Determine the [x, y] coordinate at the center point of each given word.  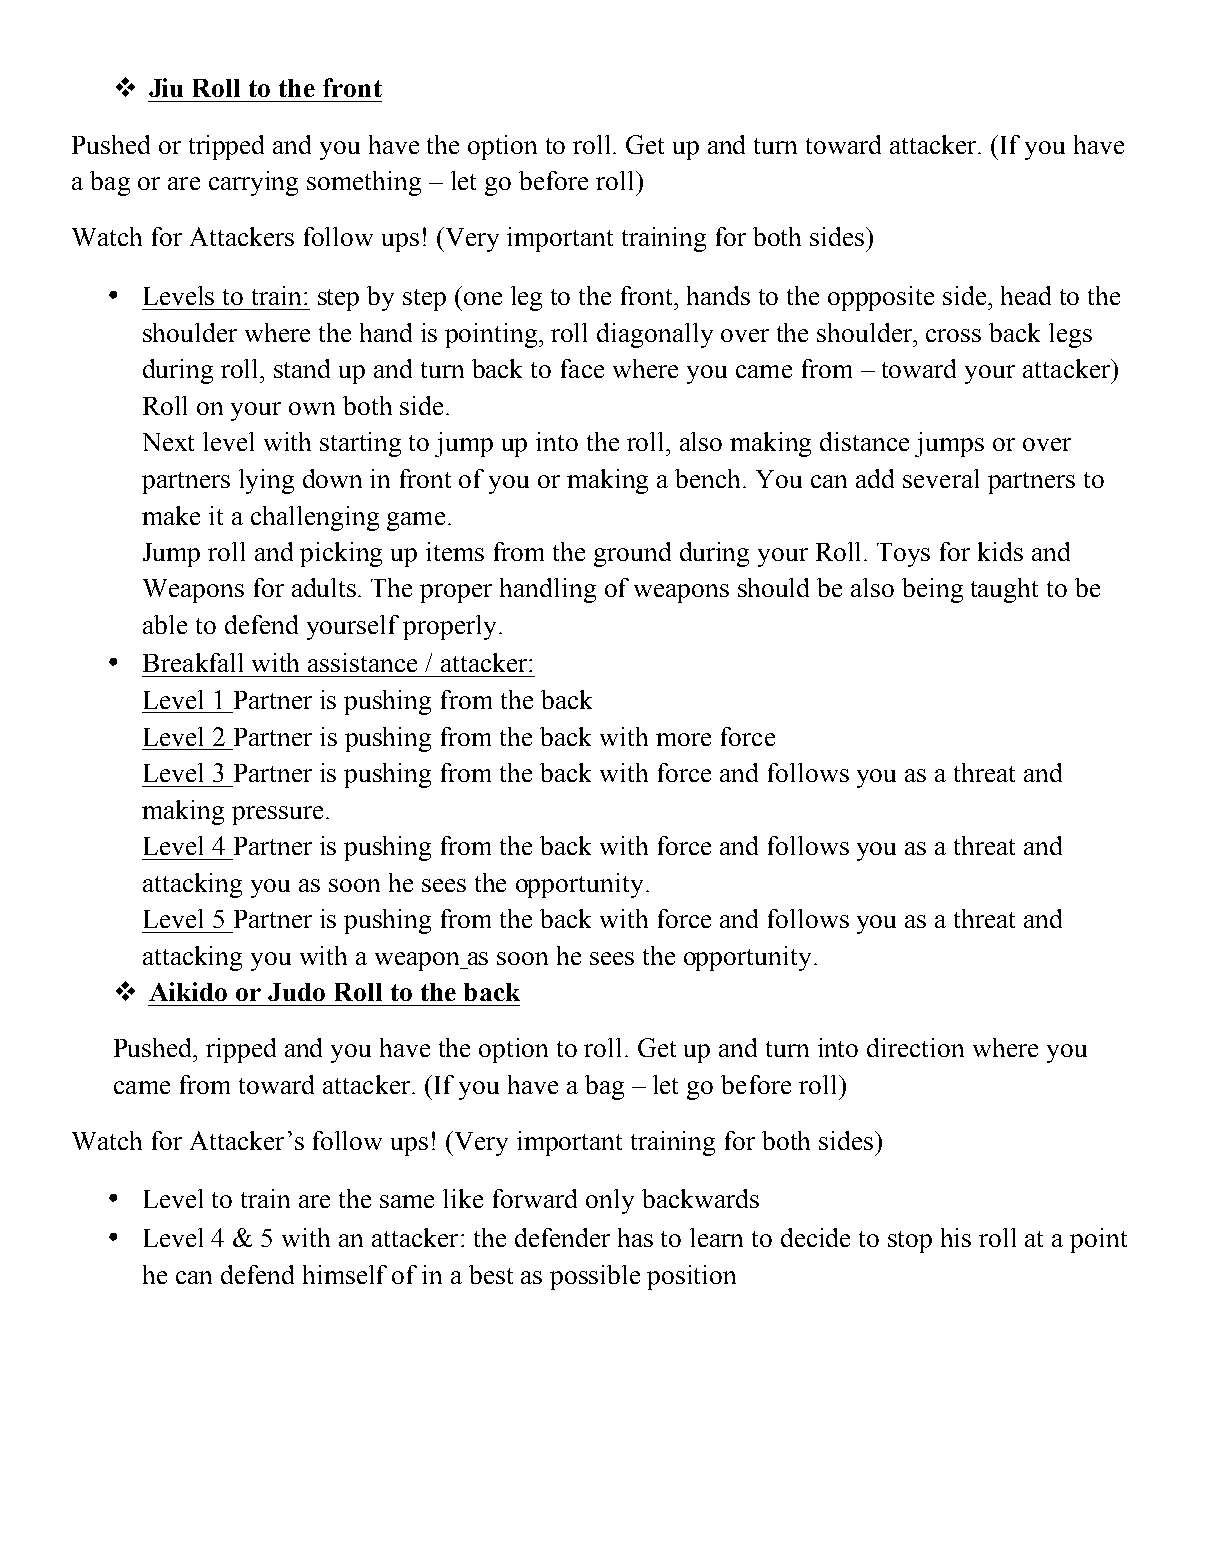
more [683, 739]
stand [302, 368]
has [635, 1237]
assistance [362, 662]
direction [915, 1047]
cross [953, 335]
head [1026, 295]
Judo [296, 992]
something [364, 183]
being [932, 590]
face [582, 368]
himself [345, 1274]
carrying [253, 183]
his [956, 1237]
